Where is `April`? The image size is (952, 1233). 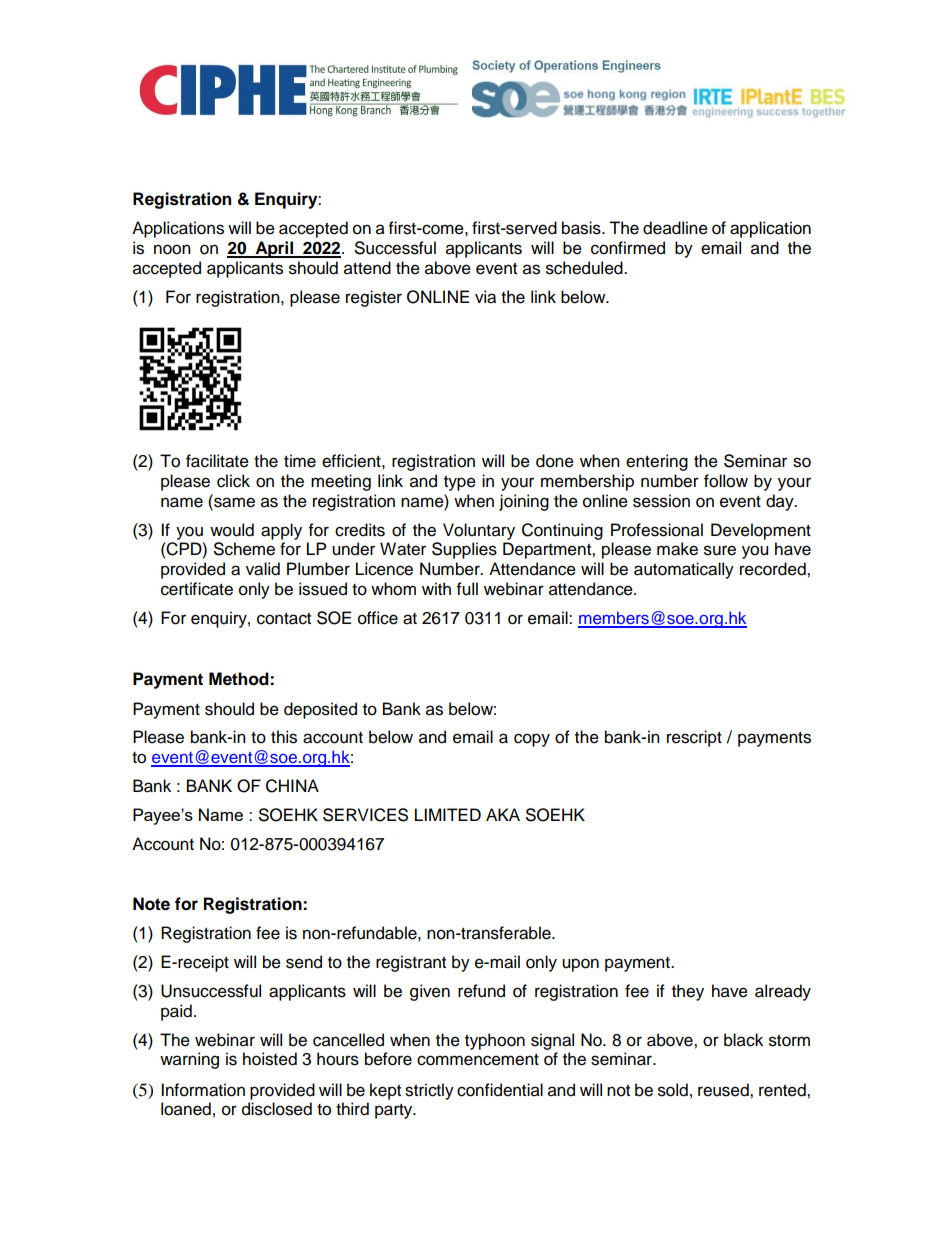
April is located at coordinates (274, 249).
